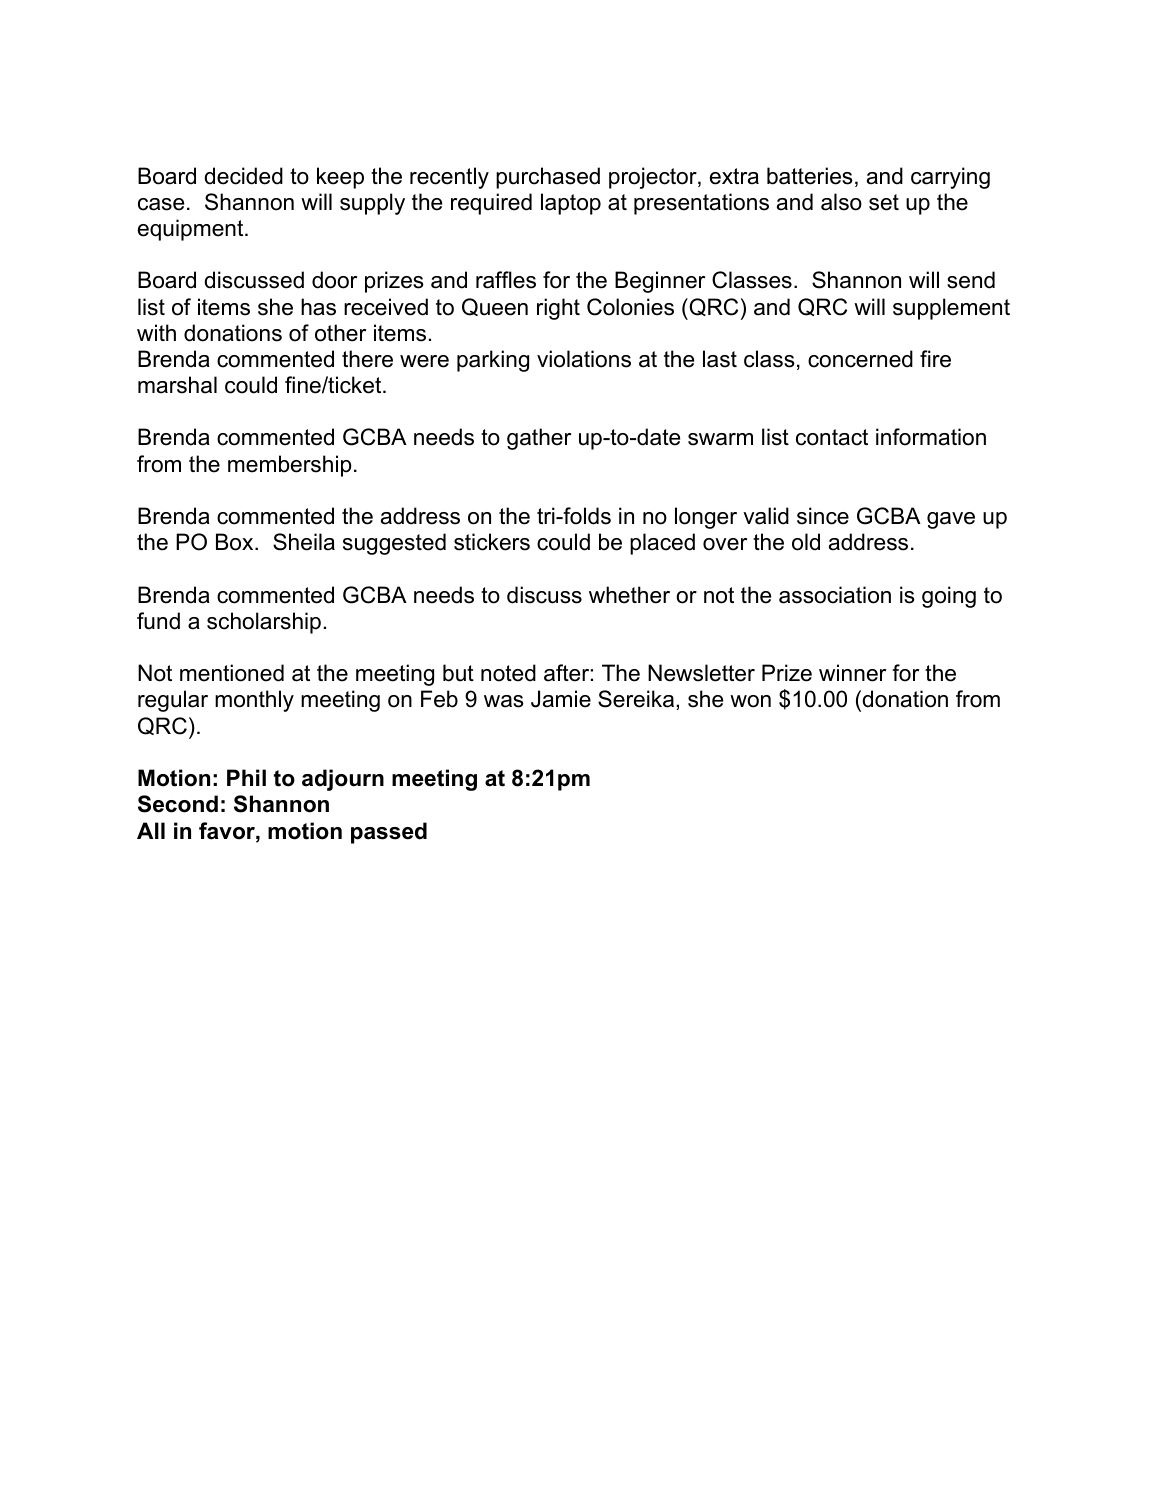 The height and width of the page is (1503, 1161). What do you see at coordinates (584, 359) in the page?
I see `violations` at bounding box center [584, 359].
